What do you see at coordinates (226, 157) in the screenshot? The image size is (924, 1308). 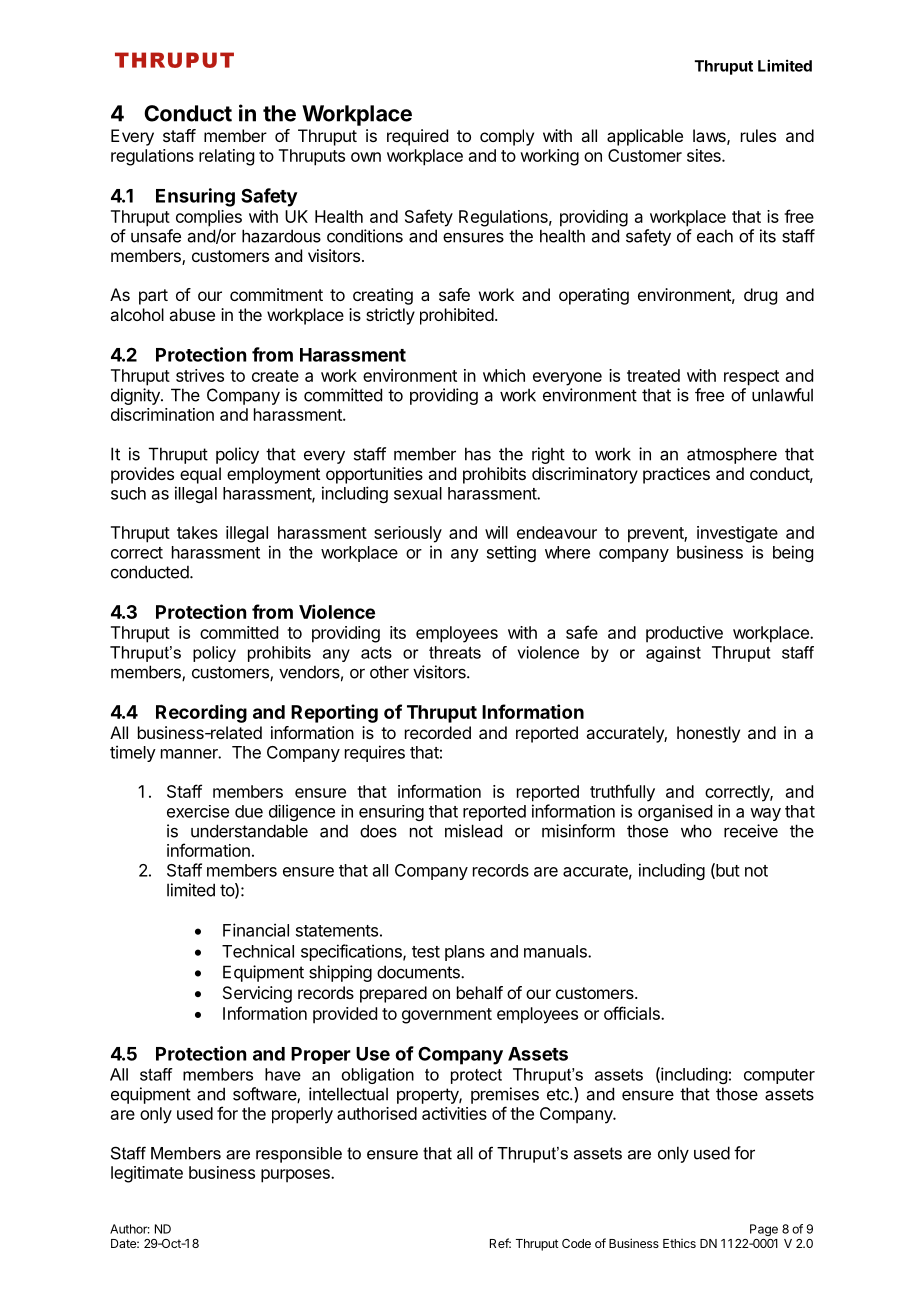 I see `relating` at bounding box center [226, 157].
